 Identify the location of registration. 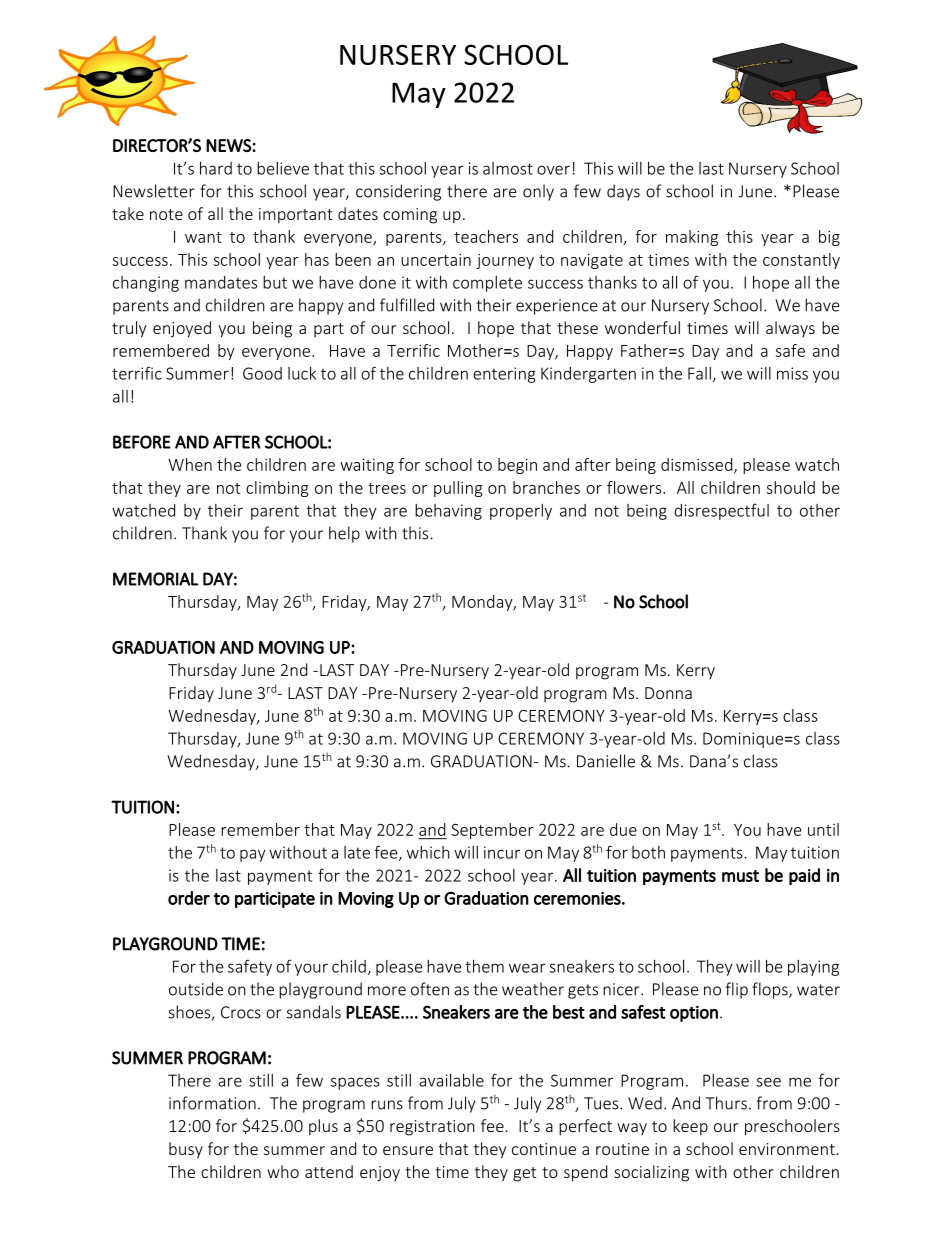
(432, 1128).
